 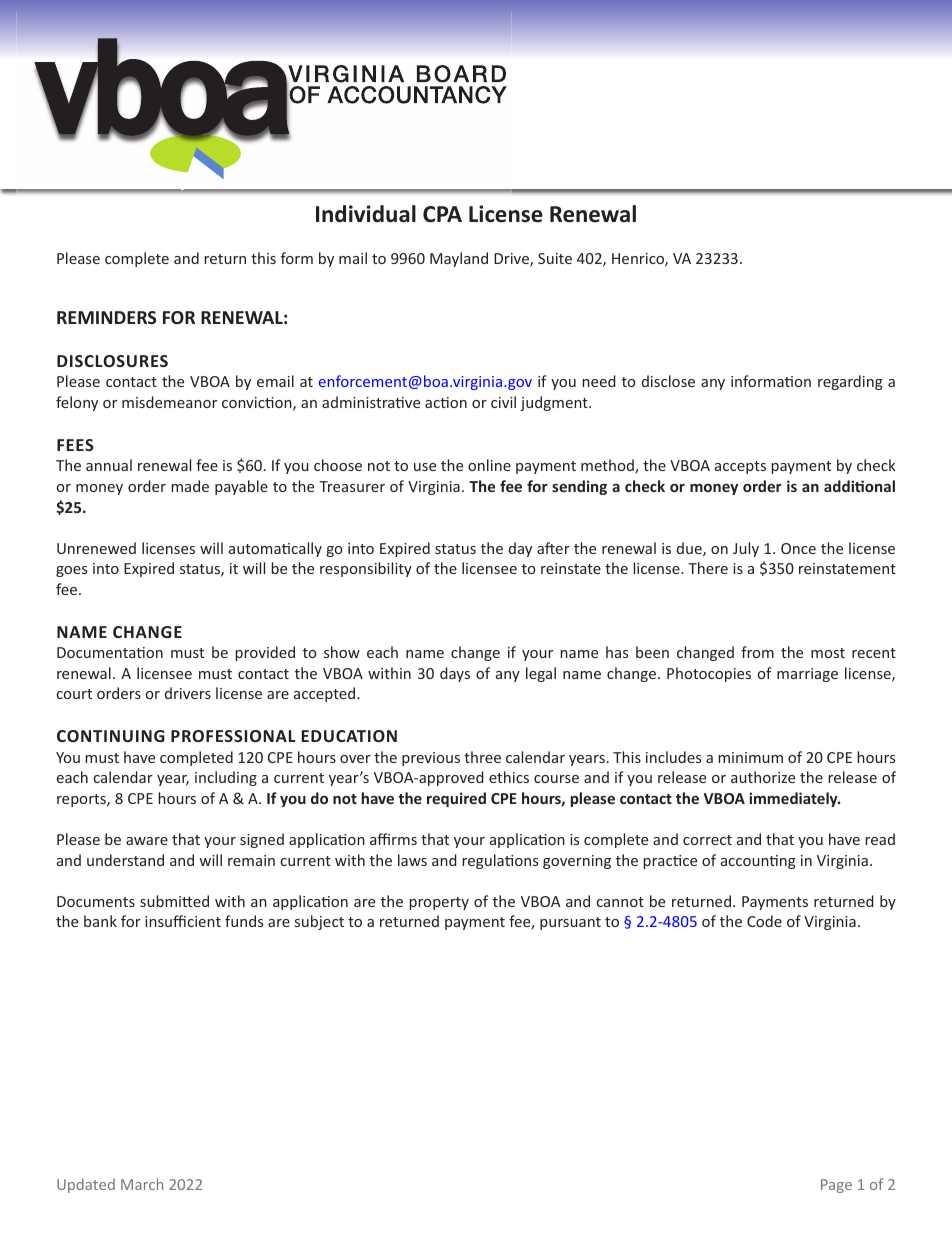 I want to click on Once, so click(x=798, y=548).
